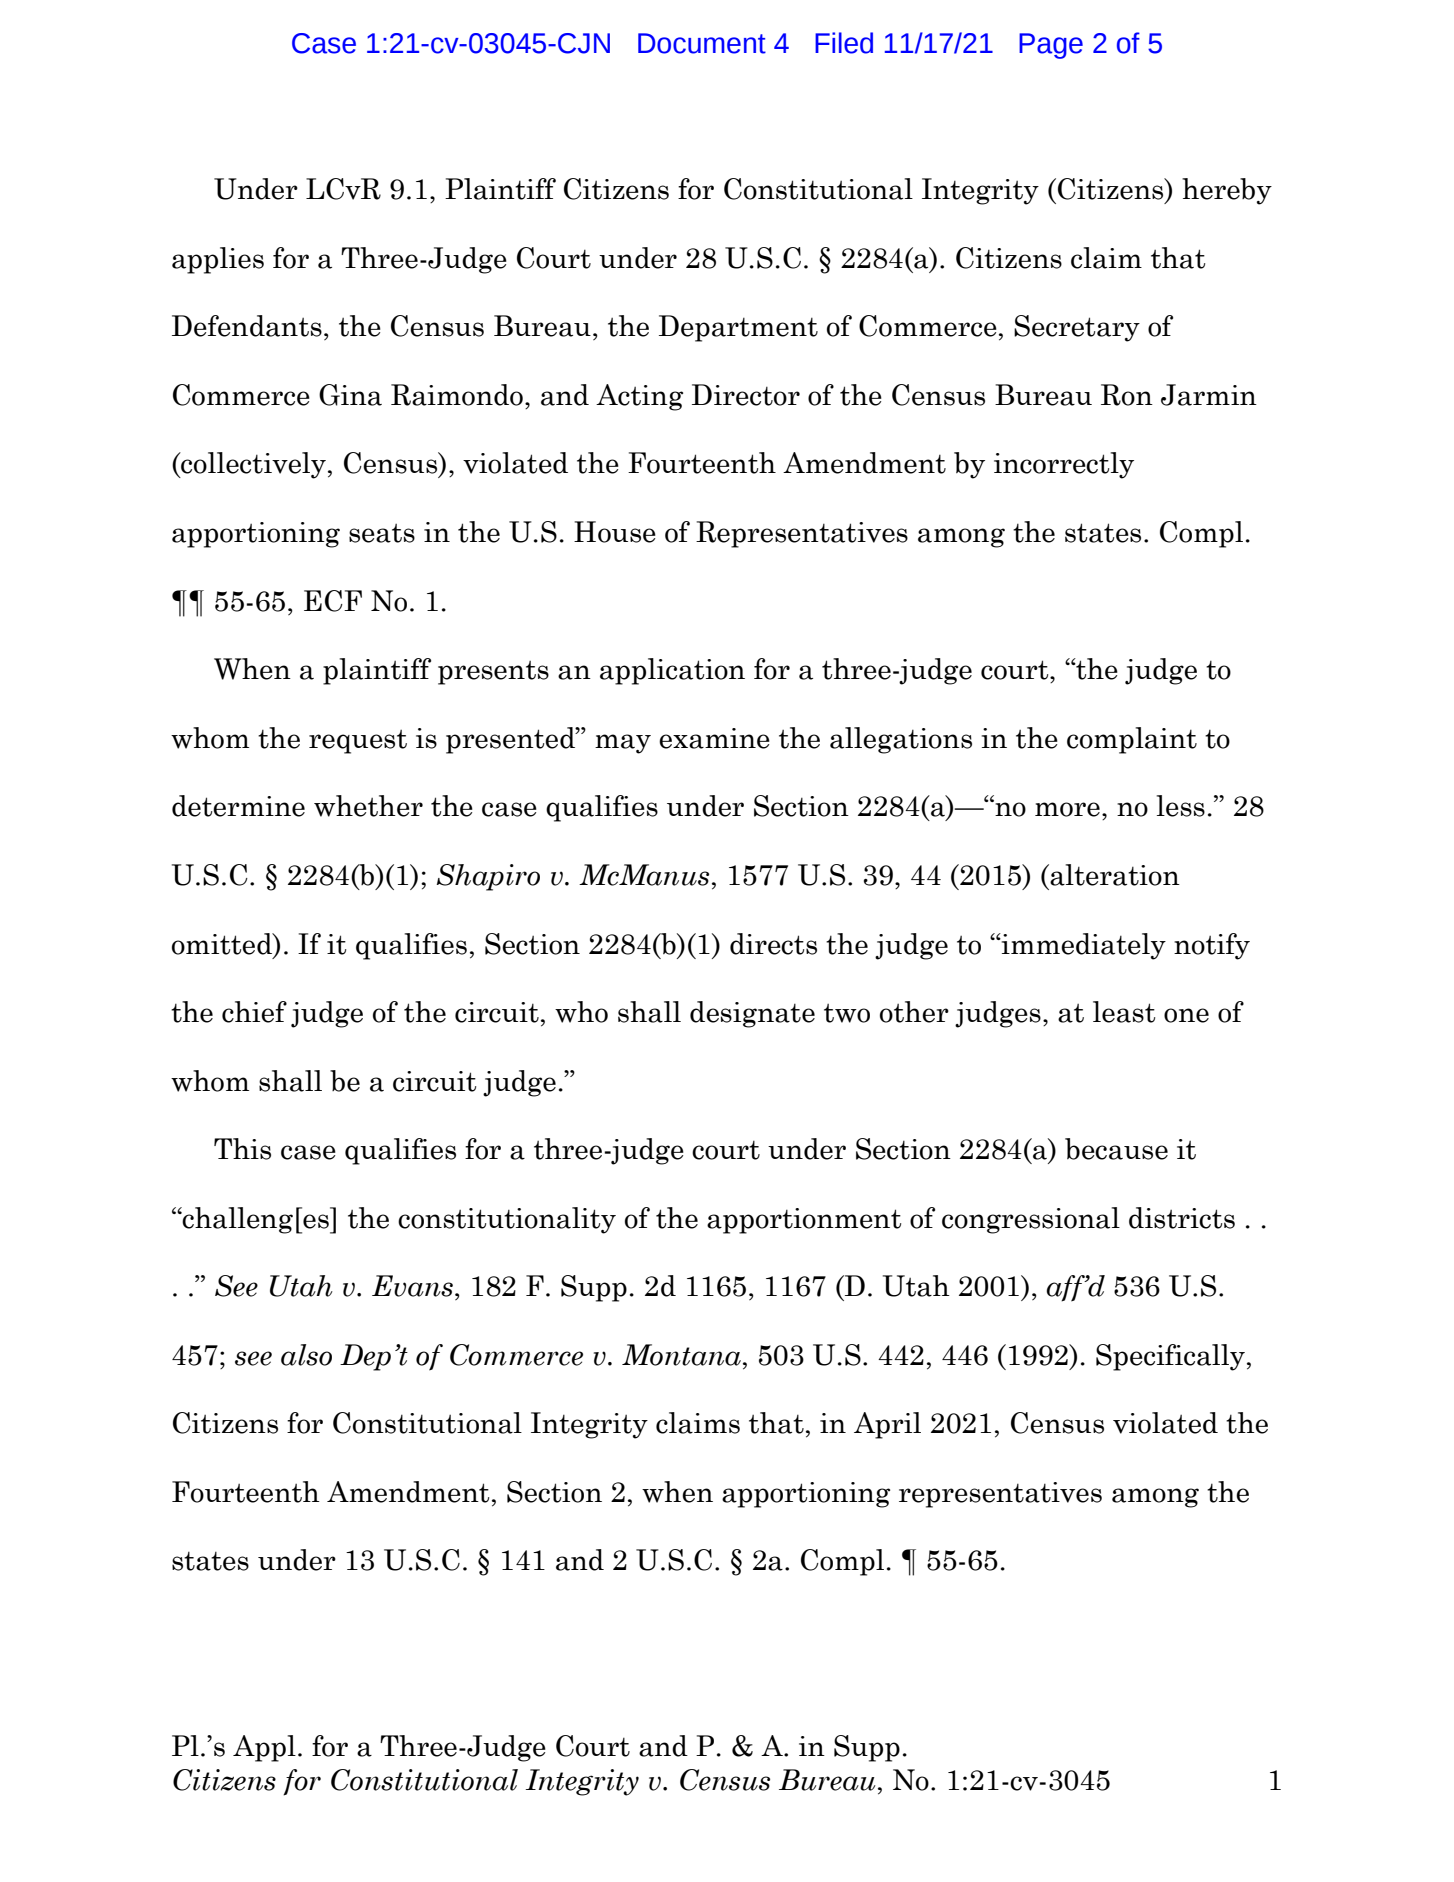  Describe the element at coordinates (844, 43) in the screenshot. I see `Filed` at that location.
